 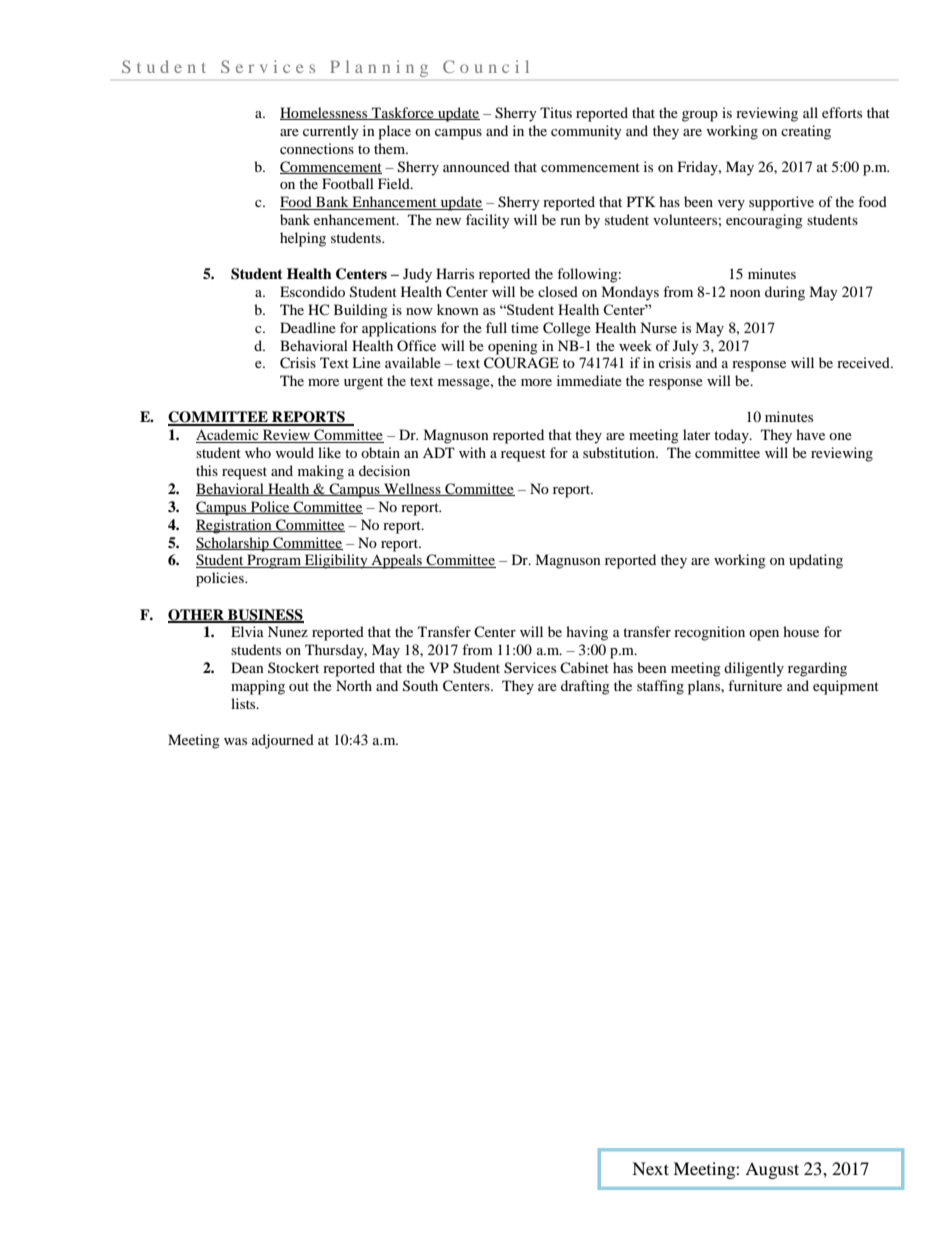 I want to click on August, so click(x=772, y=1170).
